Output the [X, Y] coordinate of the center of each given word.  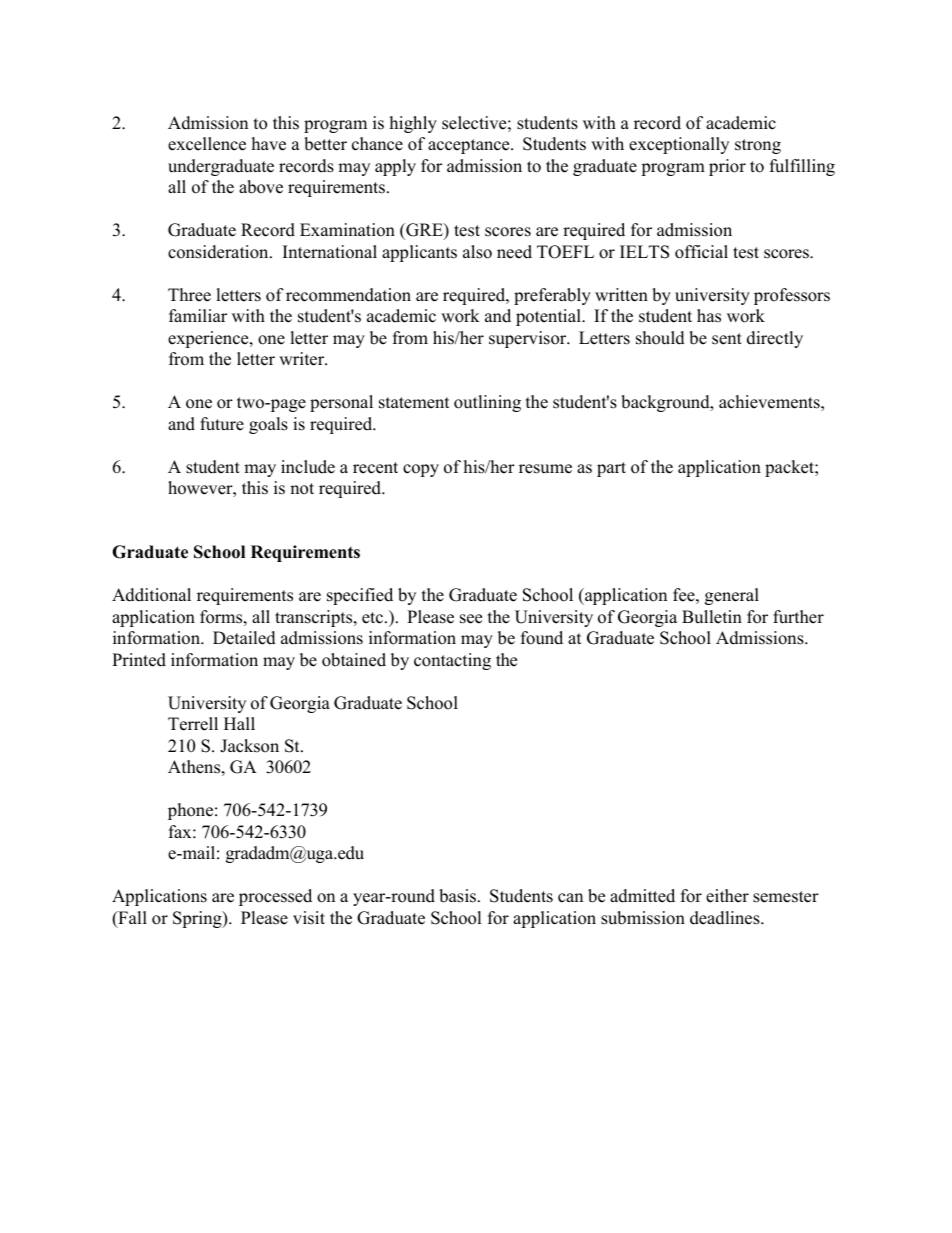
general [732, 596]
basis [459, 896]
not [302, 489]
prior [727, 167]
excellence [207, 144]
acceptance [470, 146]
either [727, 896]
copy [421, 470]
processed [275, 897]
